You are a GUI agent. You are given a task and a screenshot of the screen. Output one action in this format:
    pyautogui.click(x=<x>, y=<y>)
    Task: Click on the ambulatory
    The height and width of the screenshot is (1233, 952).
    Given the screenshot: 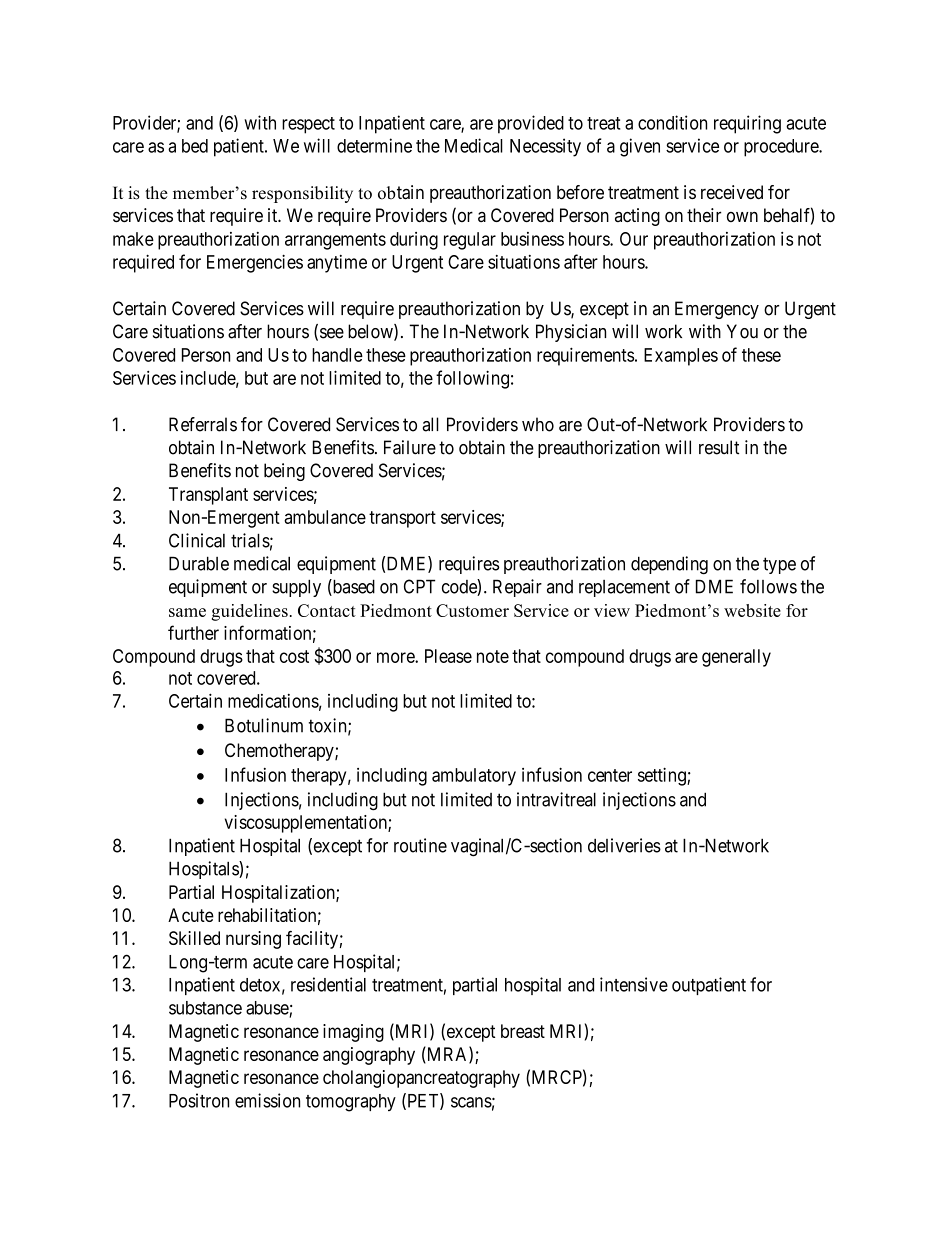 What is the action you would take?
    pyautogui.click(x=474, y=777)
